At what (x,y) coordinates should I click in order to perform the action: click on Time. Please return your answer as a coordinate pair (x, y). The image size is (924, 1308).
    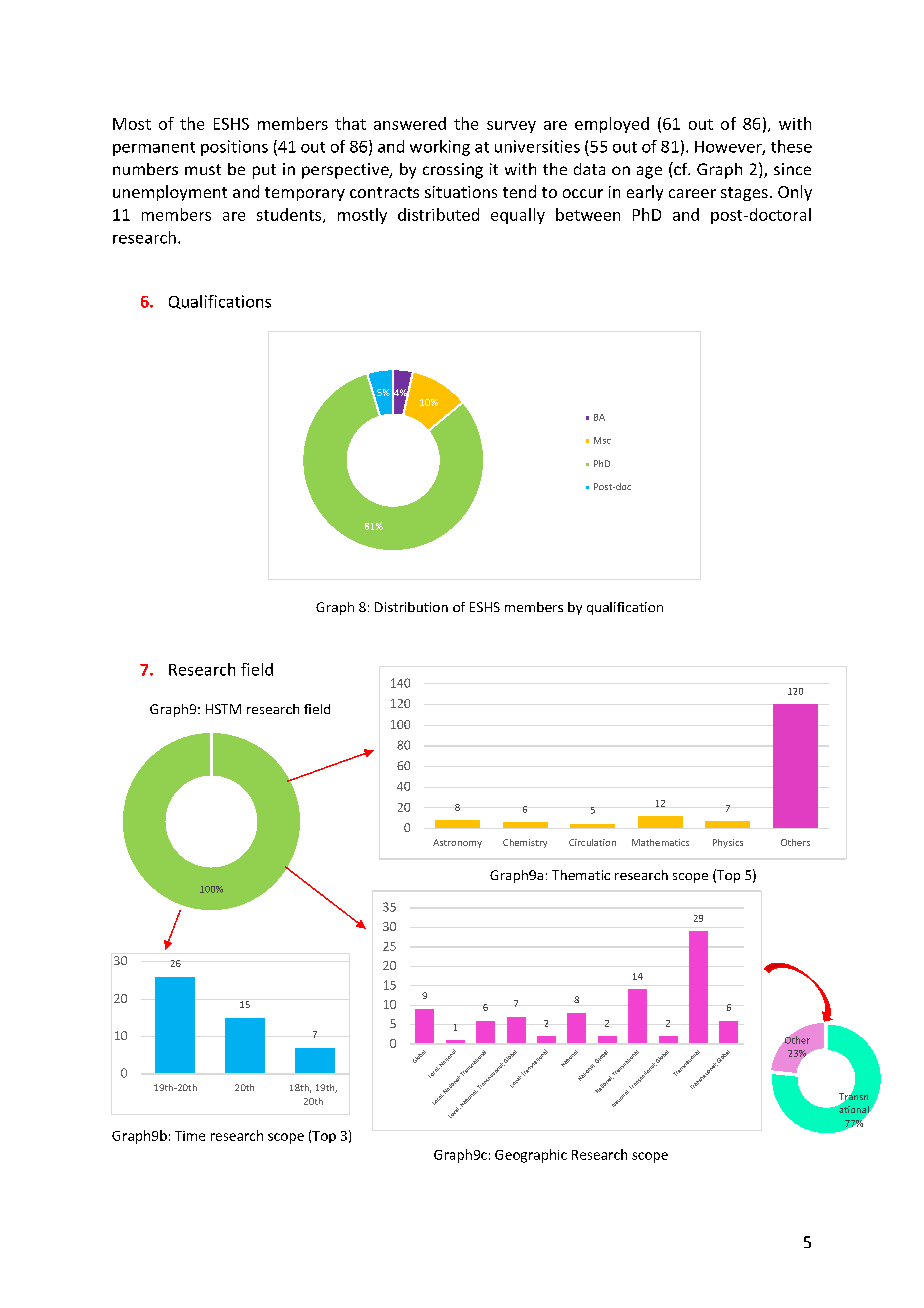
    Looking at the image, I should click on (190, 1136).
